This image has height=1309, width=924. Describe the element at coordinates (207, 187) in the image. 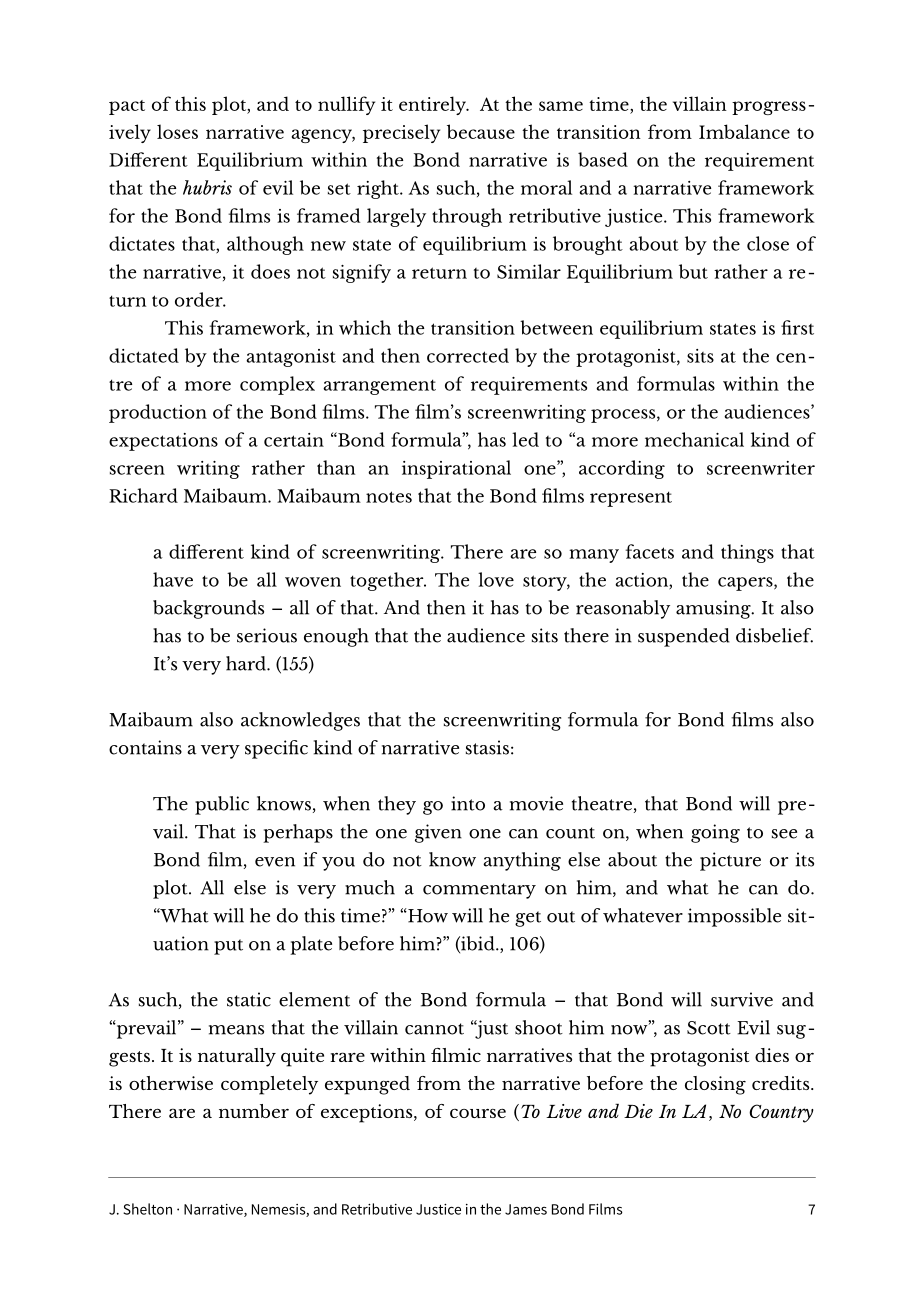

I see `hubris` at that location.
